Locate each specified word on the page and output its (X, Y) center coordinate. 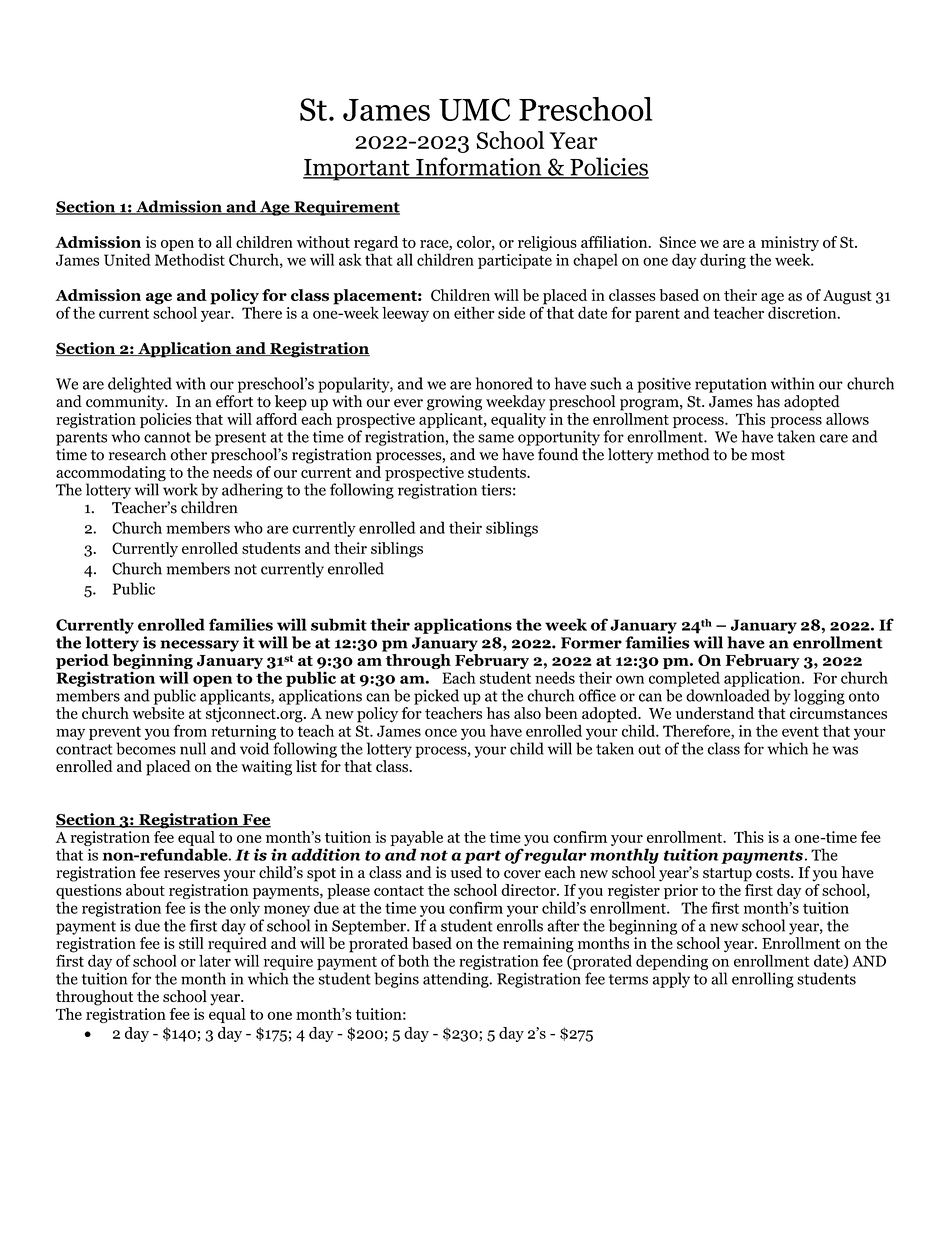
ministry (790, 245)
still (191, 943)
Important (357, 170)
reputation (731, 385)
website (158, 713)
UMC (474, 109)
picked (436, 697)
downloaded (728, 695)
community (126, 403)
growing (454, 403)
